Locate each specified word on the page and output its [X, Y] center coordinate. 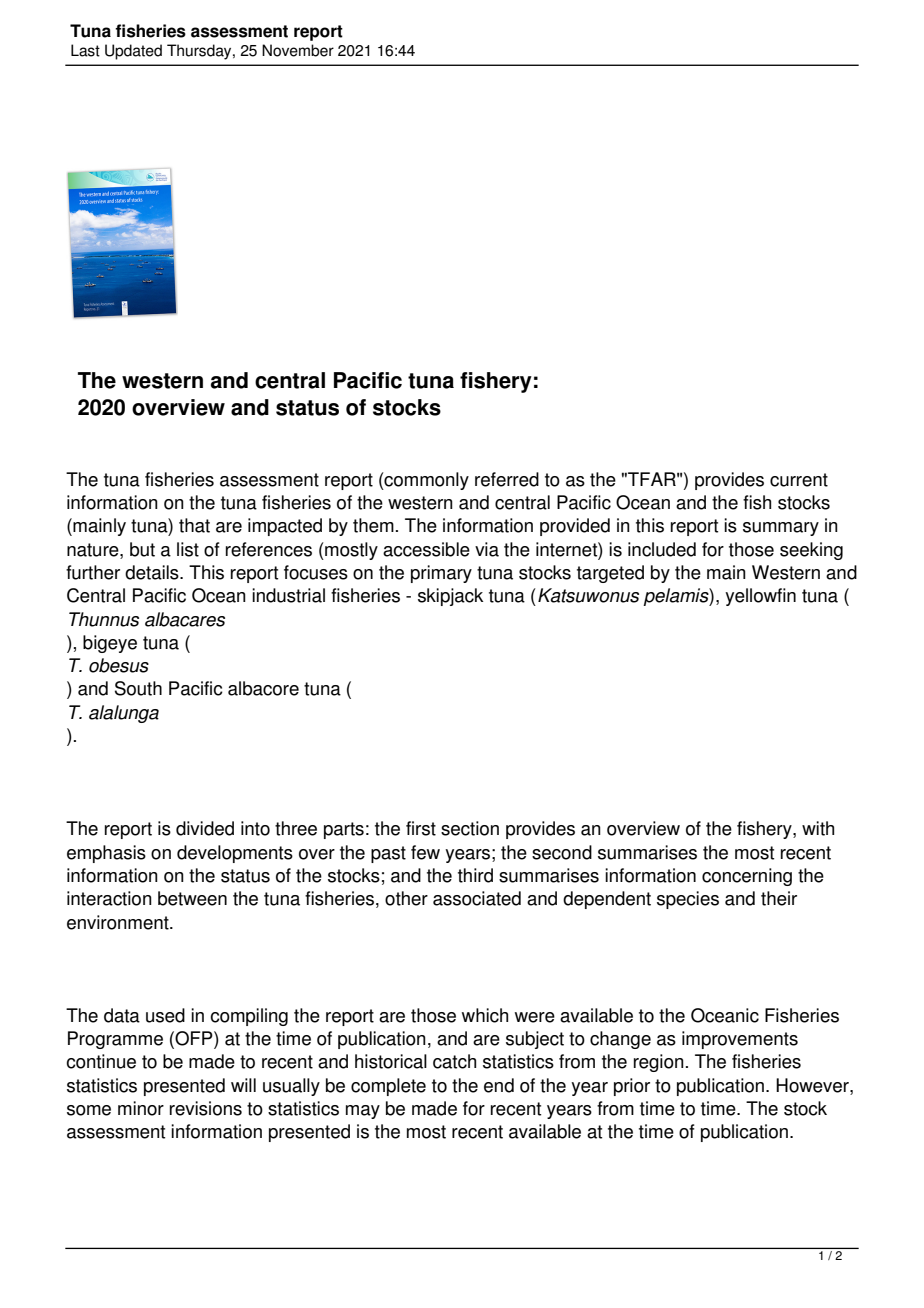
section [470, 828]
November [298, 50]
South [138, 688]
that [194, 525]
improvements [740, 1040]
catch [454, 1061]
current [799, 480]
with [818, 828]
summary [781, 529]
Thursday [200, 52]
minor [141, 1108]
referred [507, 479]
